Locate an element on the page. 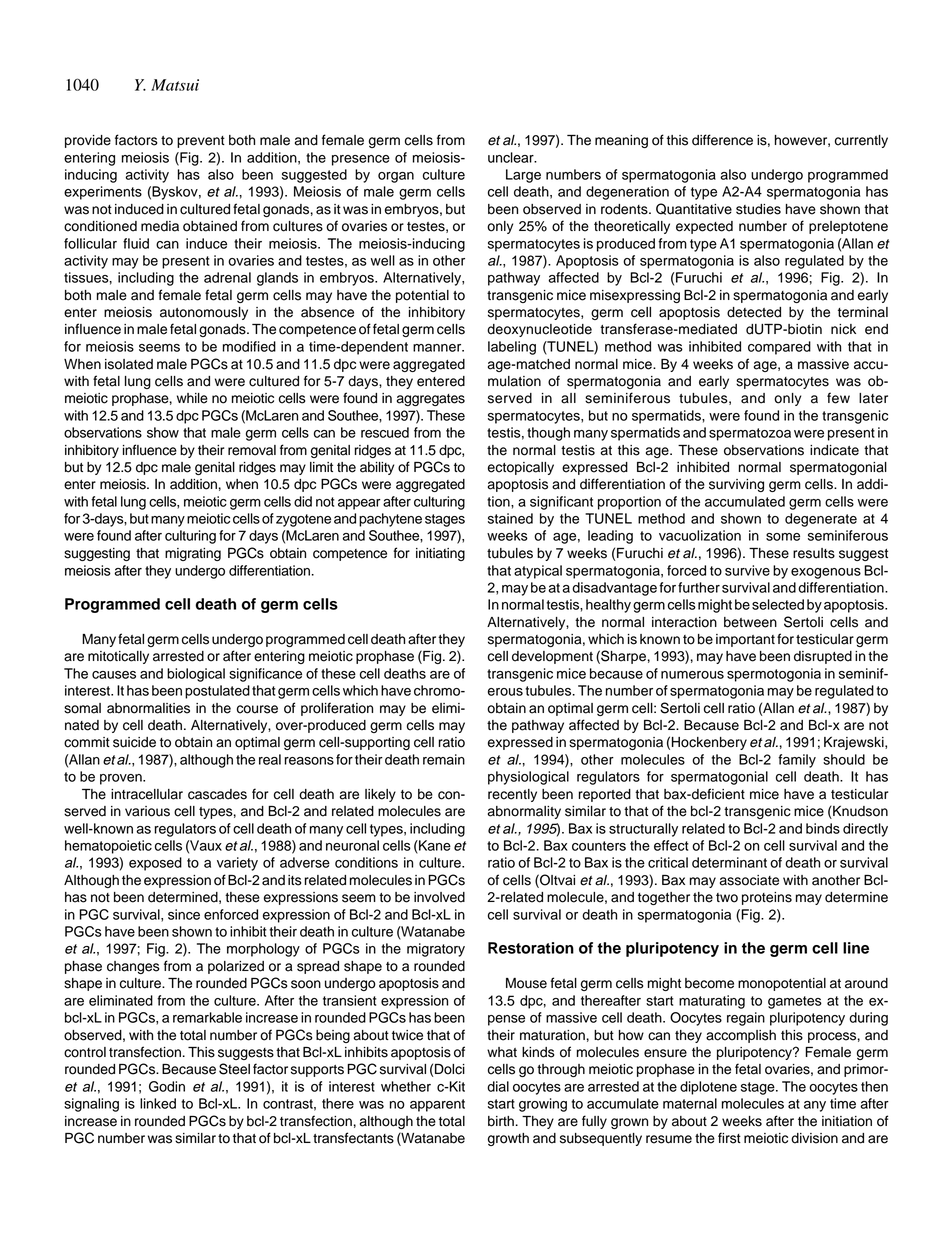  prevent is located at coordinates (201, 142).
